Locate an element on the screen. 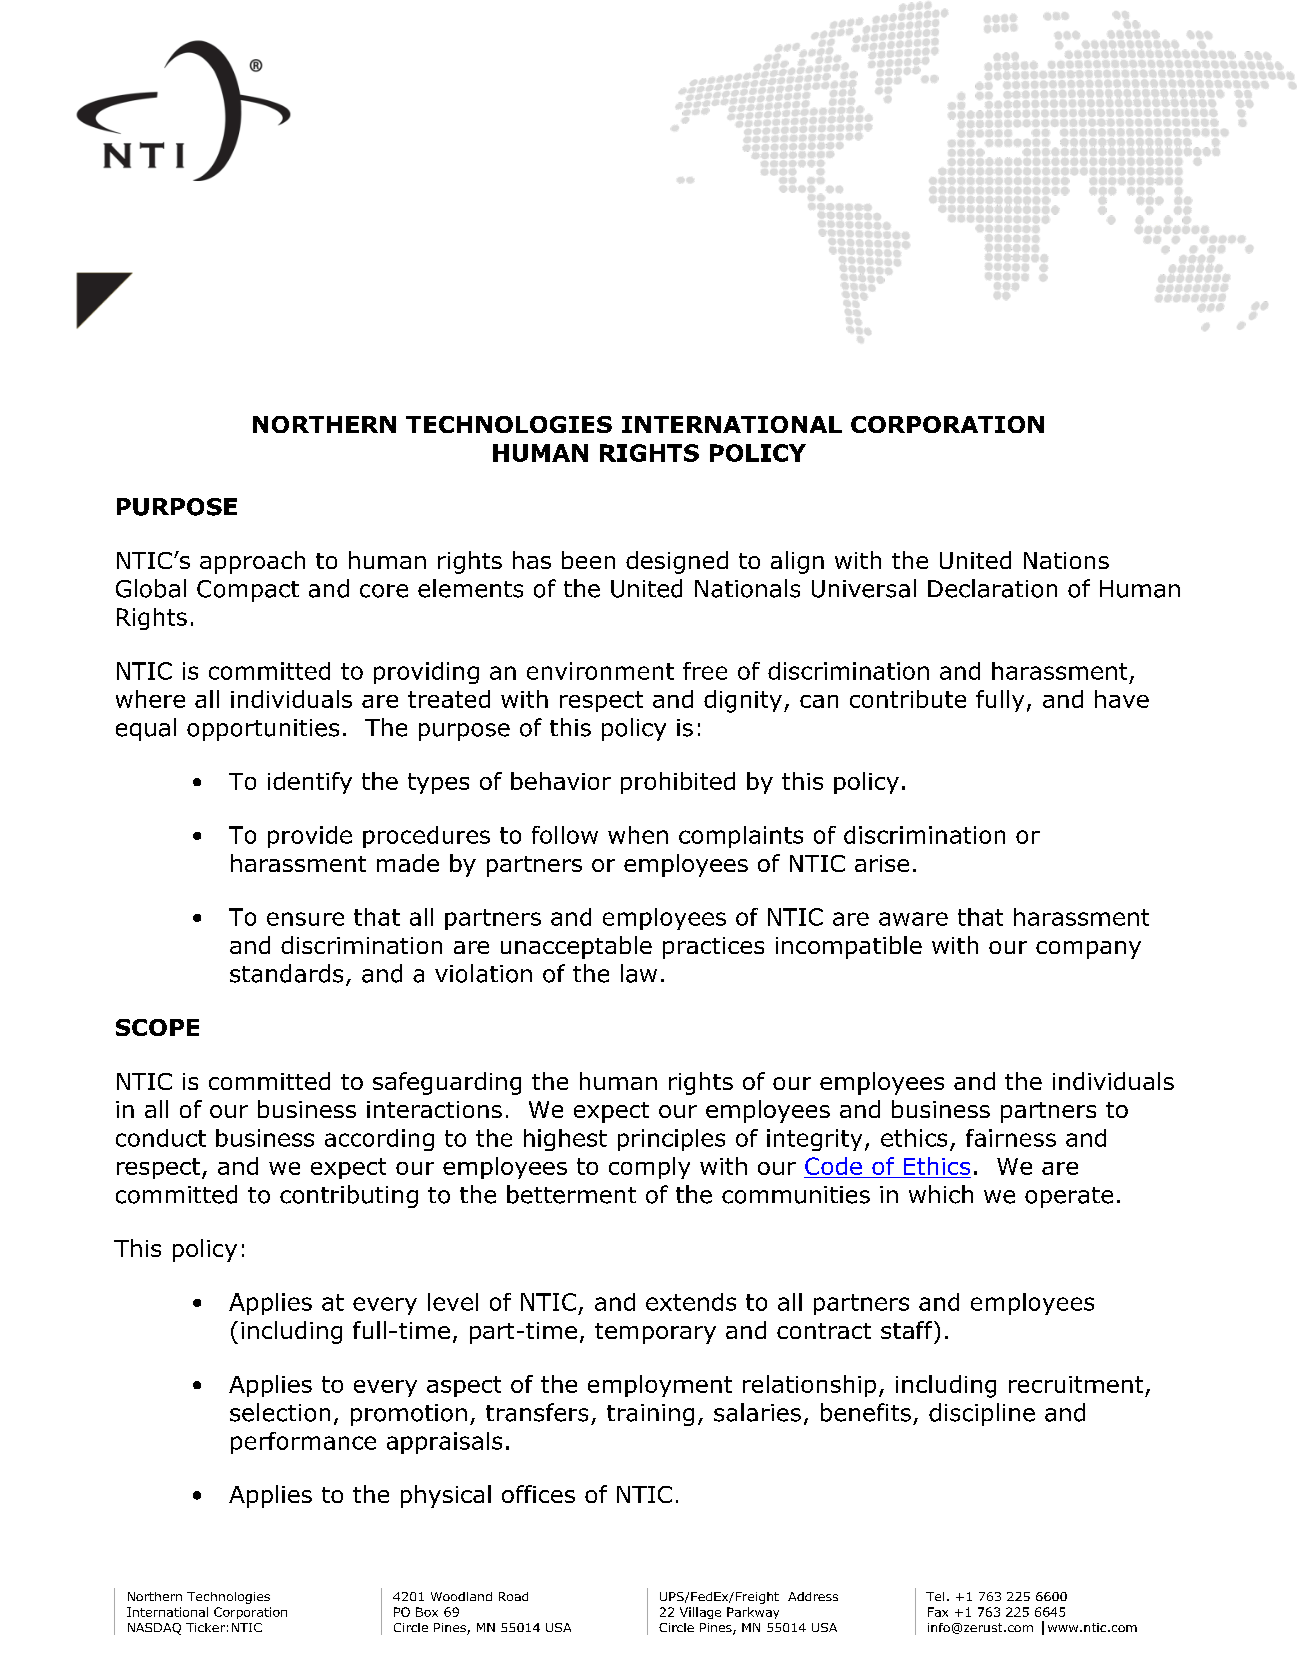 The height and width of the screenshot is (1678, 1297). Compact is located at coordinates (248, 591).
